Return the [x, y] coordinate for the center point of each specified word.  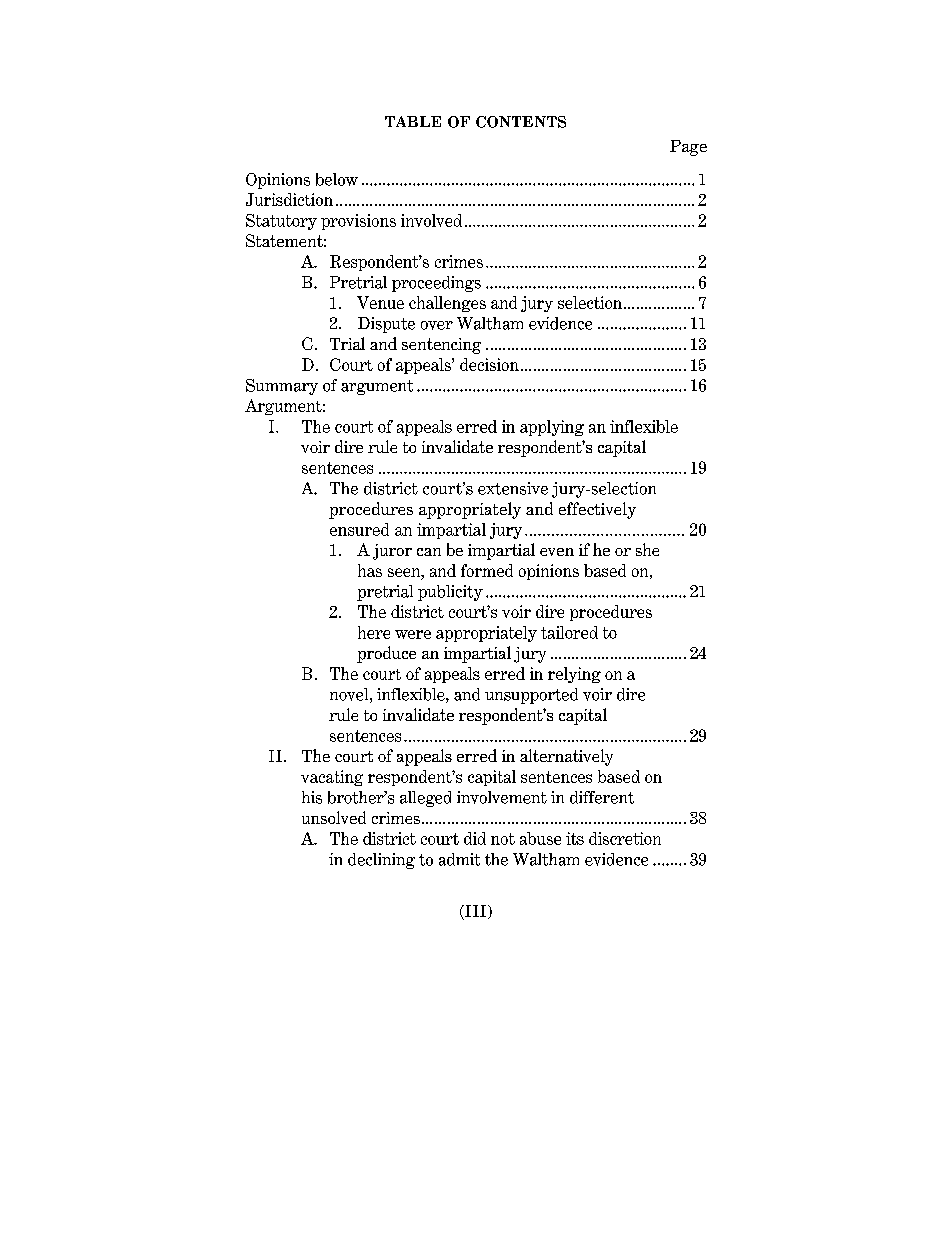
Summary [282, 387]
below [337, 179]
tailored [569, 632]
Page [688, 148]
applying [552, 428]
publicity [450, 593]
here [374, 632]
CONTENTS [521, 122]
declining [381, 861]
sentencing [441, 346]
